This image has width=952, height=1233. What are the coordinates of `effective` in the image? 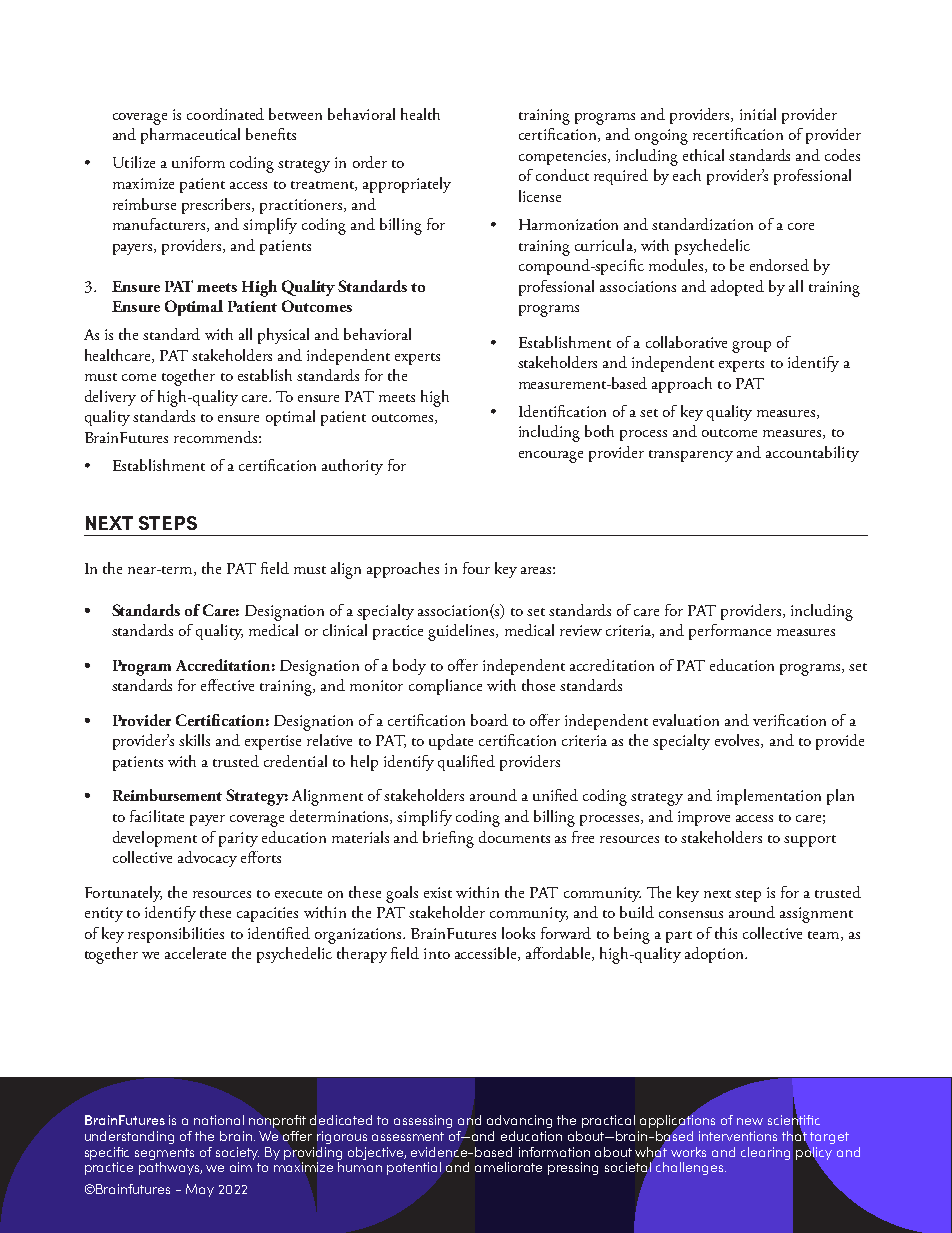 It's located at (227, 685).
